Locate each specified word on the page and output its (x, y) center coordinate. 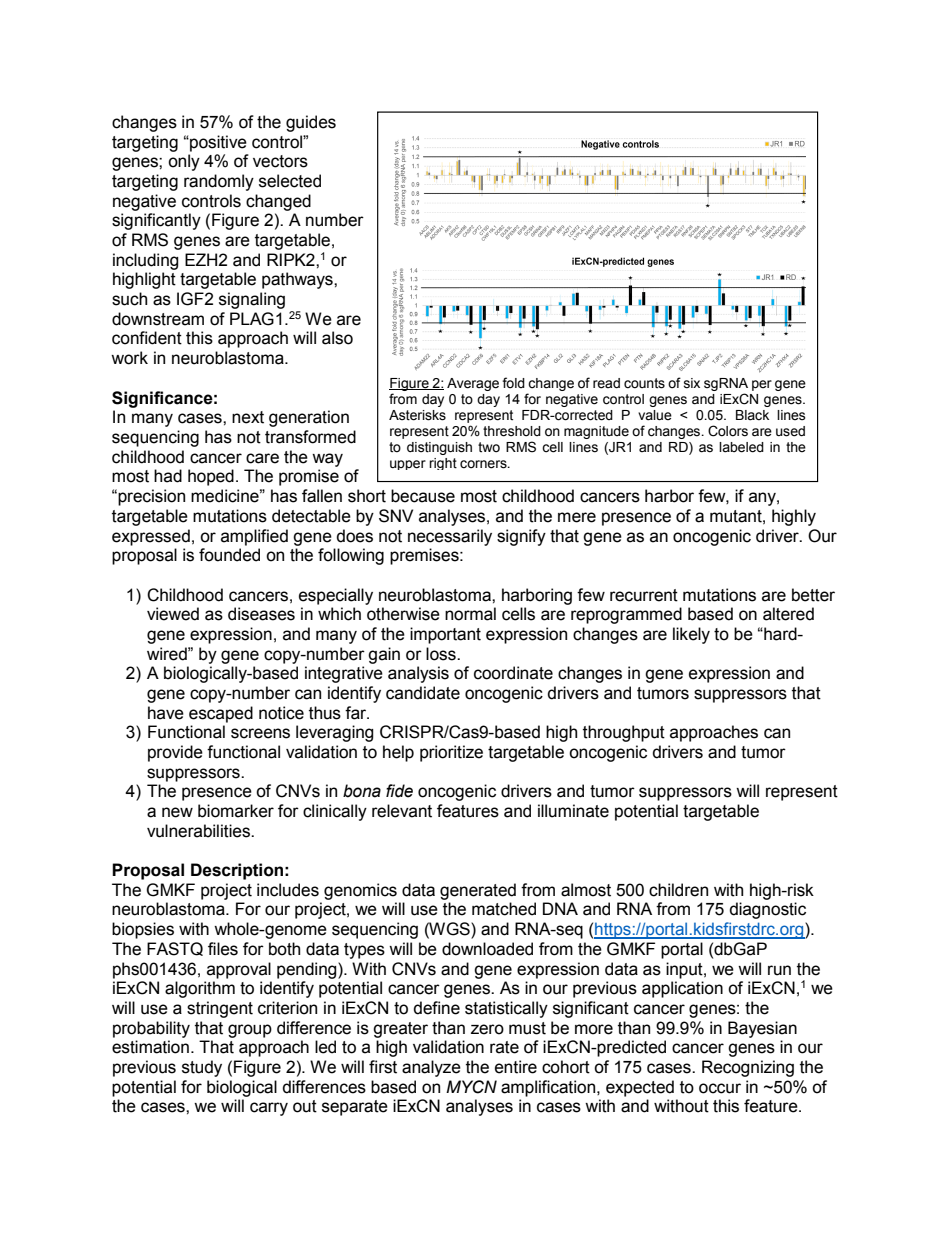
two (489, 447)
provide (175, 753)
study (202, 1068)
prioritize (451, 753)
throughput (624, 733)
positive (217, 143)
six (692, 383)
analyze (431, 1068)
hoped (211, 477)
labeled (741, 447)
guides (311, 123)
